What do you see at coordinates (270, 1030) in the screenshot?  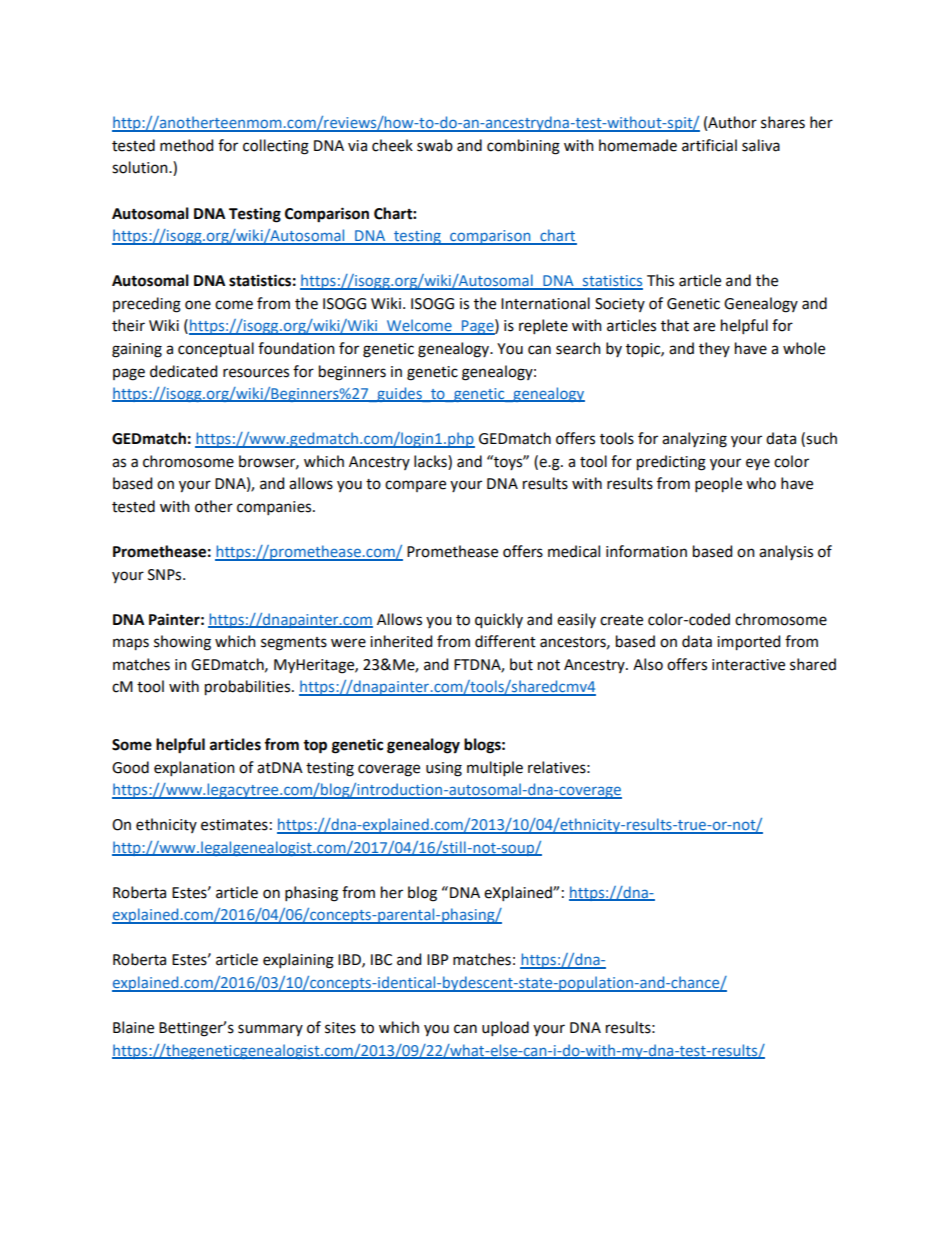 I see `summary` at bounding box center [270, 1030].
